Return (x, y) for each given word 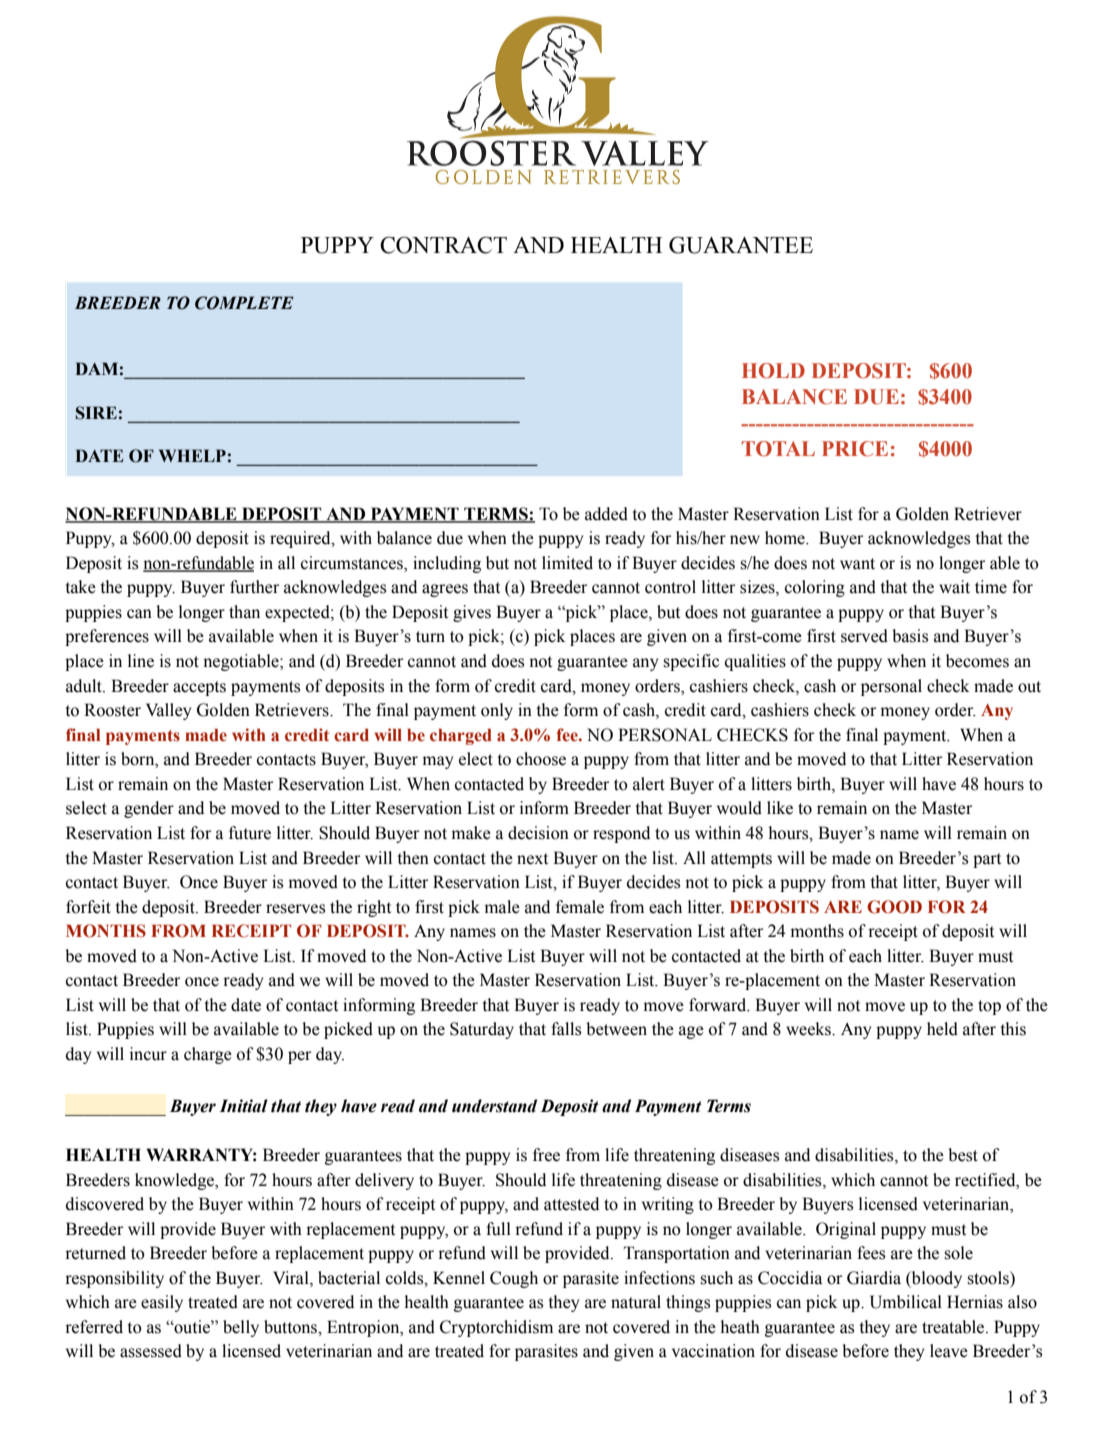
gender (149, 809)
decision (538, 833)
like (780, 808)
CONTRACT (443, 245)
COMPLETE (244, 303)
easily (162, 1303)
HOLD (773, 371)
